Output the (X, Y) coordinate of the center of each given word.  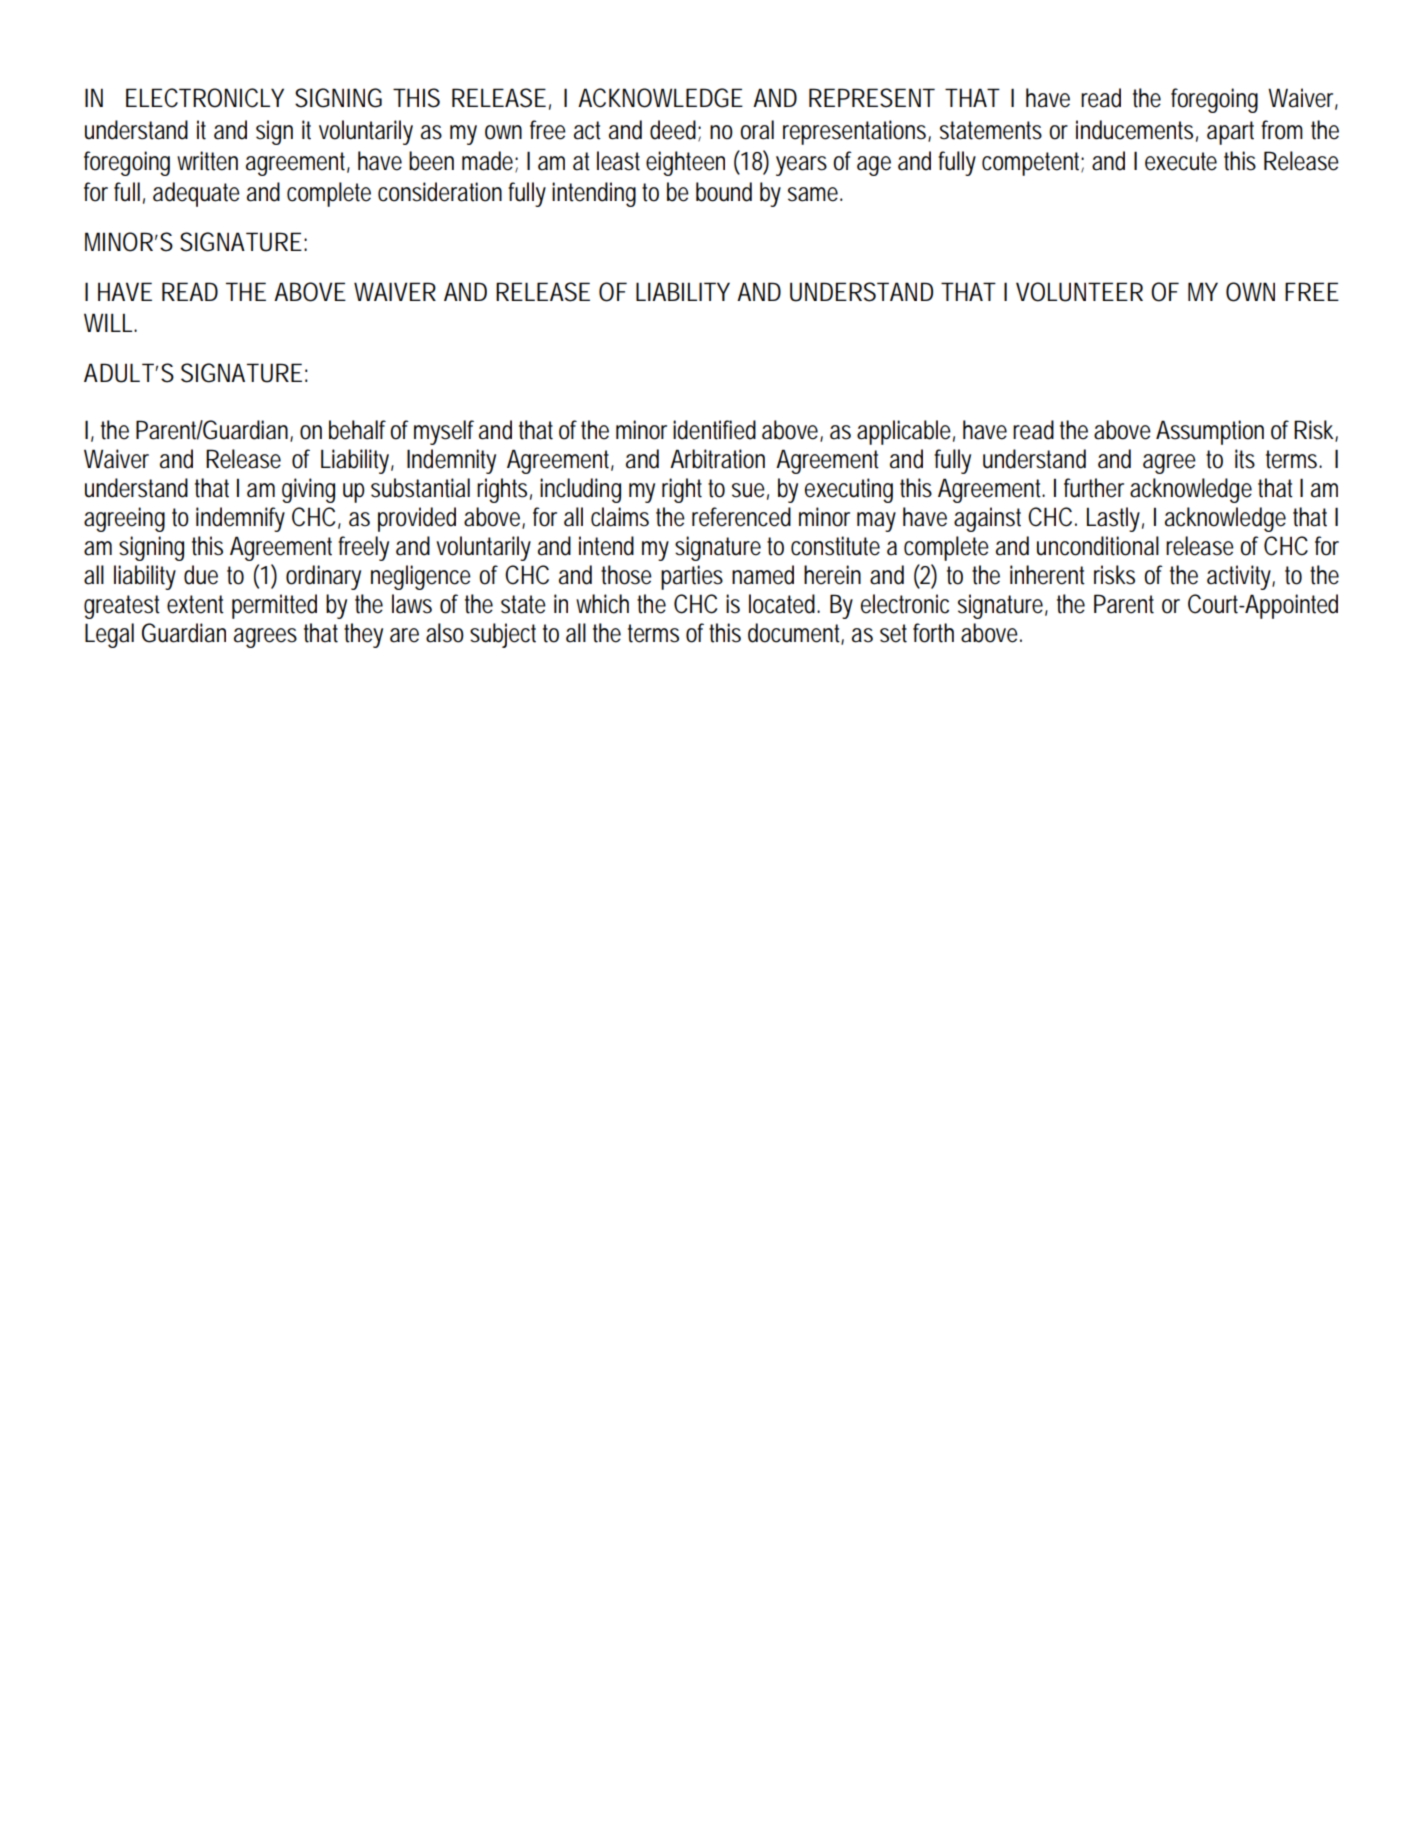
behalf (360, 430)
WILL (110, 322)
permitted (274, 606)
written (207, 161)
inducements (1137, 130)
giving (308, 490)
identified (714, 430)
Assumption (1210, 432)
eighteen (685, 163)
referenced (741, 517)
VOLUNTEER (1079, 292)
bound (724, 192)
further (1094, 488)
